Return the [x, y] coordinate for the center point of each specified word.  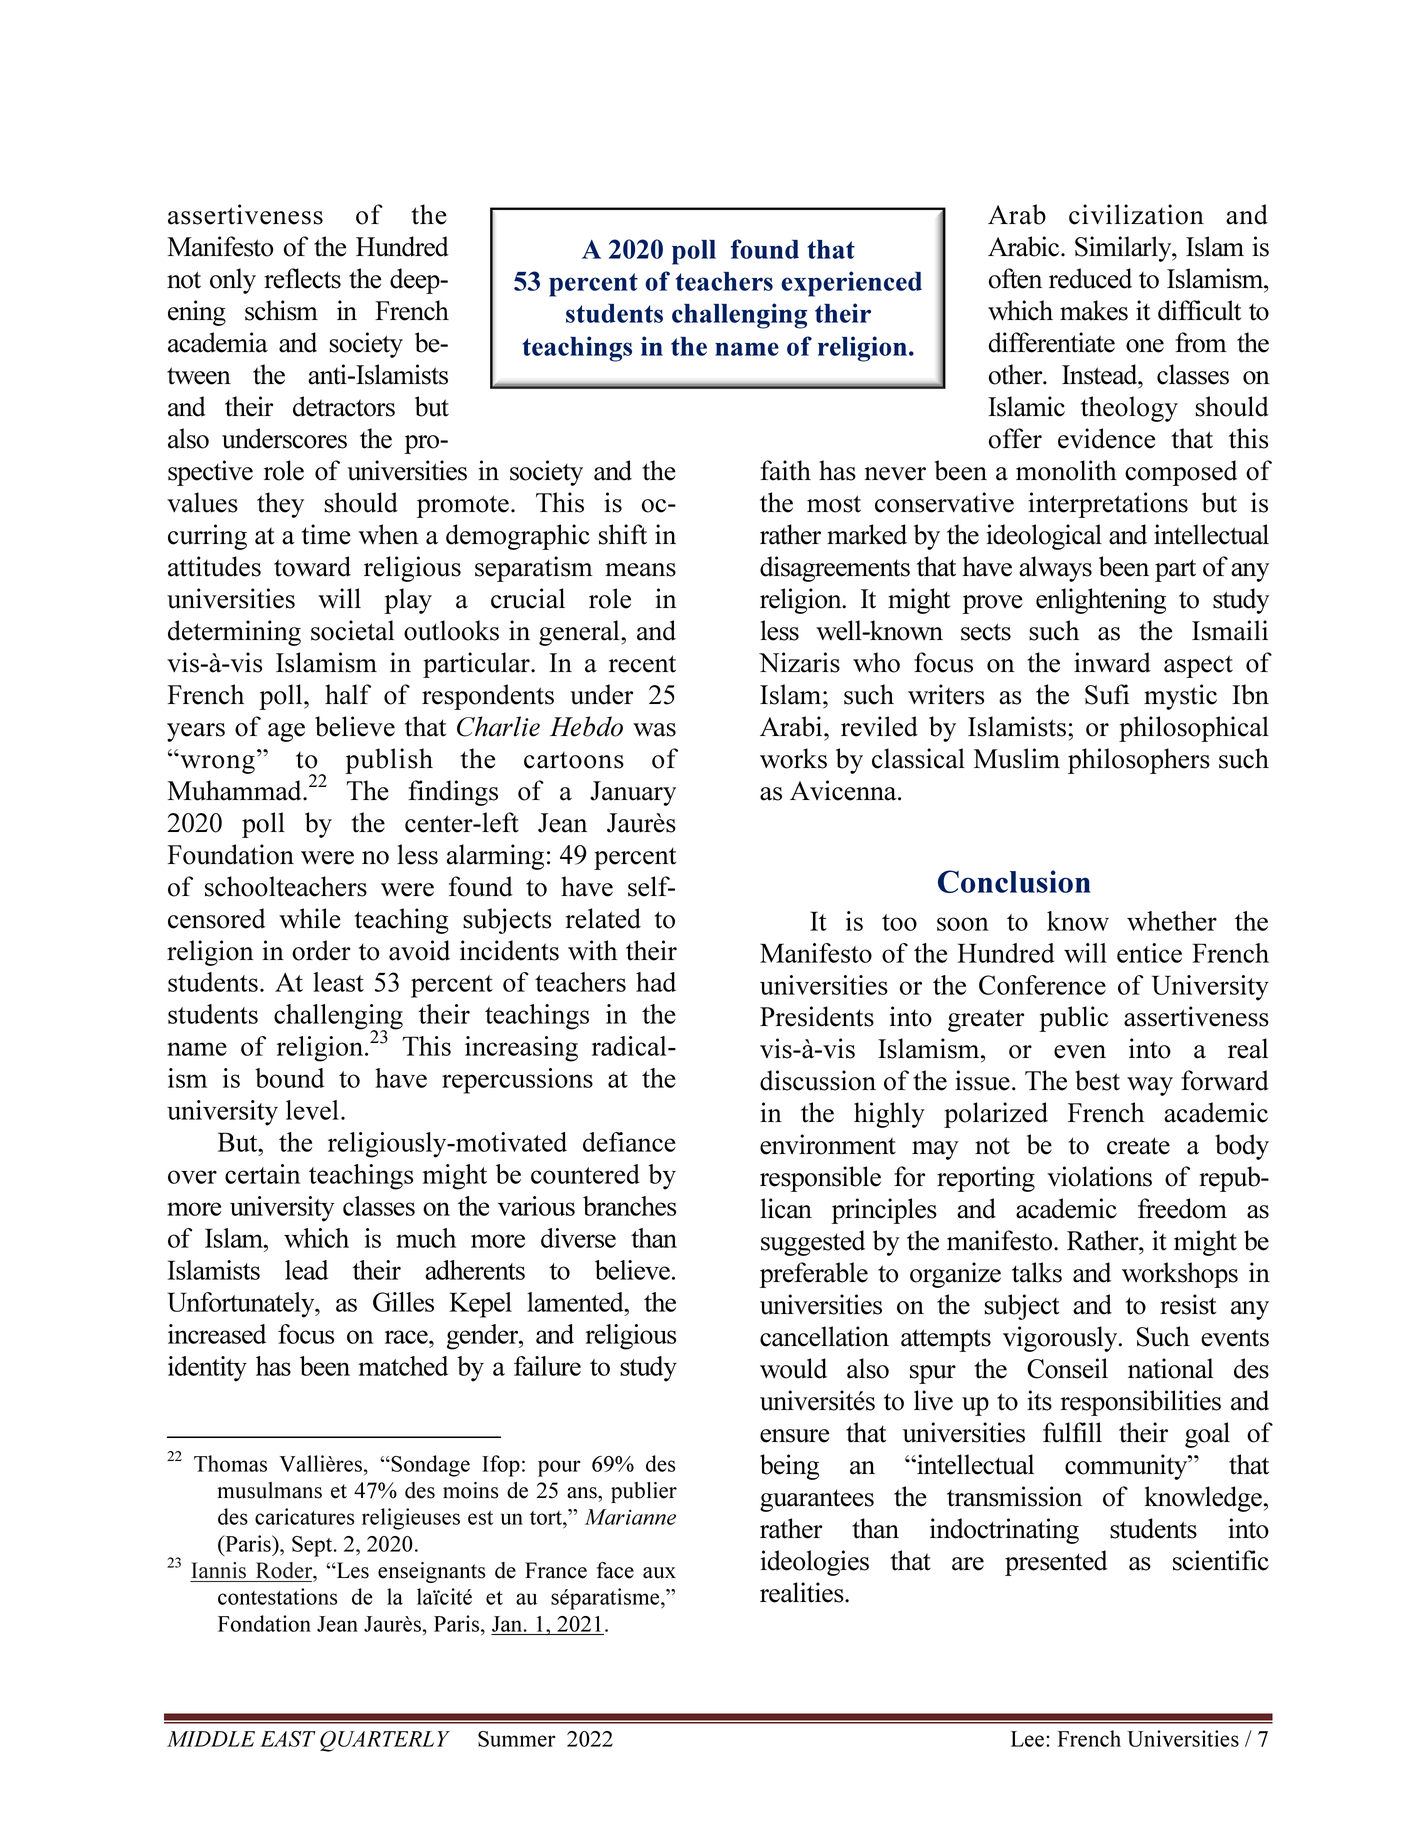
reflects [302, 278]
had [656, 982]
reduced [1090, 278]
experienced [851, 284]
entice [1149, 953]
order [321, 950]
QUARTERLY [385, 1741]
